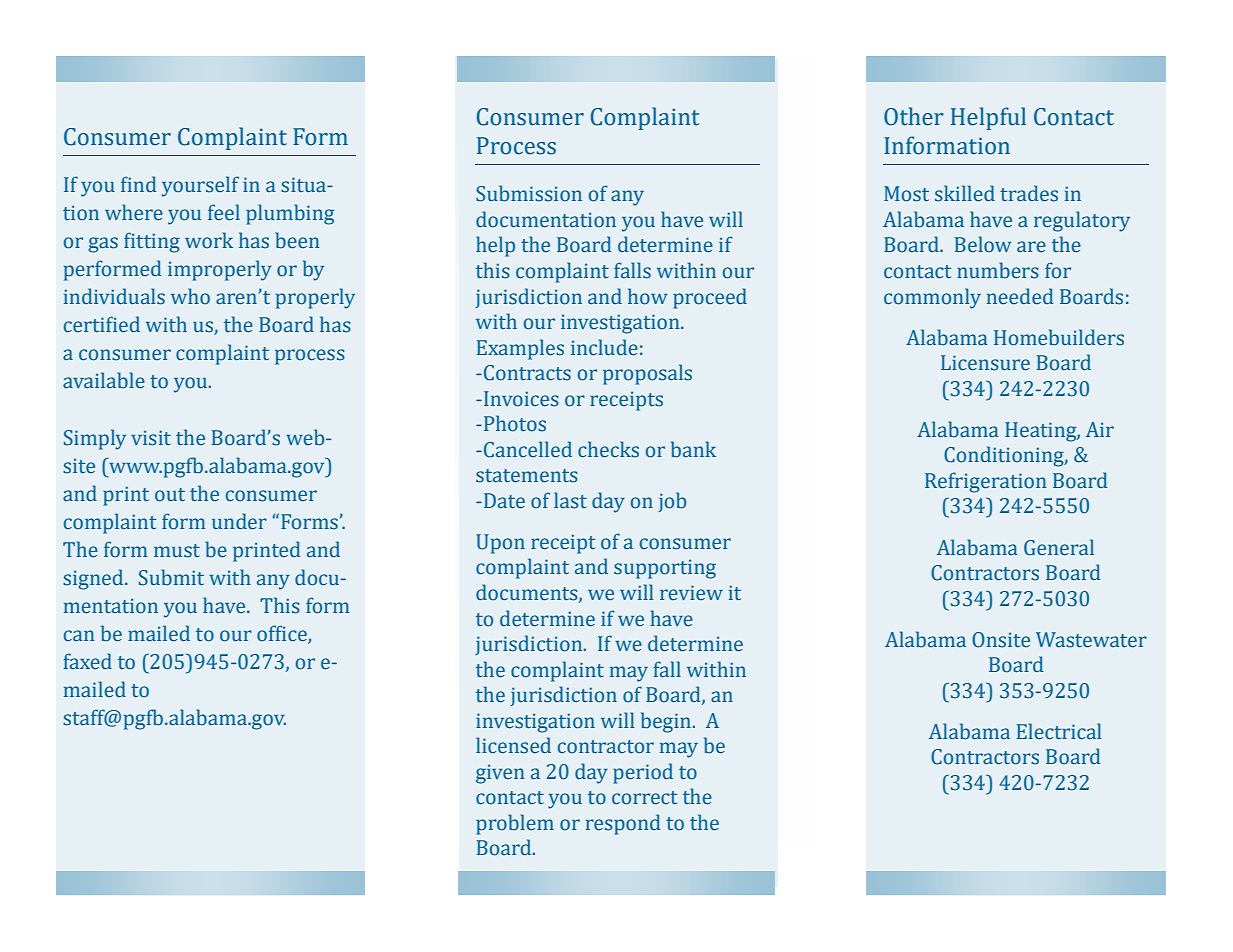 The image size is (1233, 952). Describe the element at coordinates (200, 186) in the page. I see `yourself` at that location.
